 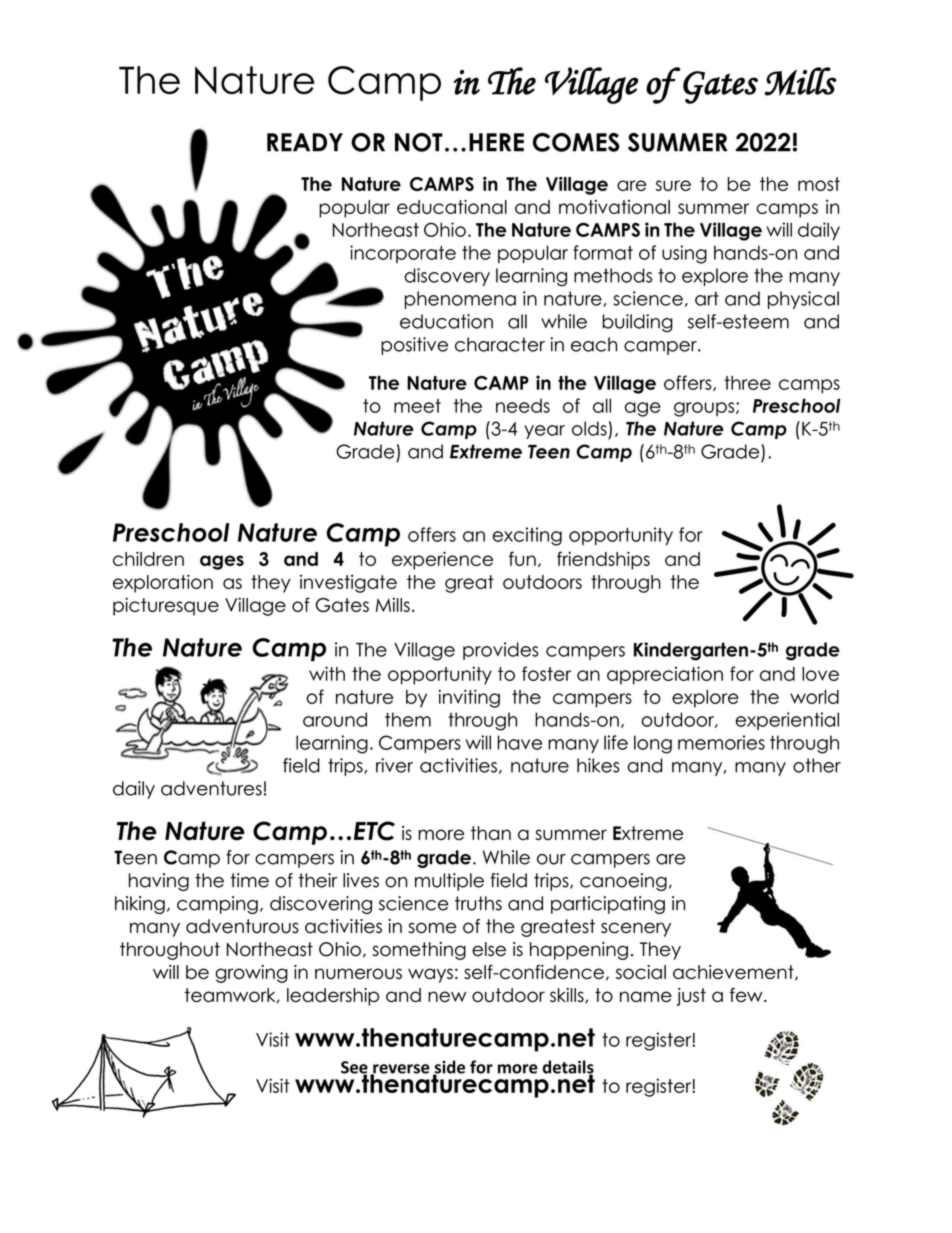 I want to click on COMES, so click(x=576, y=142).
